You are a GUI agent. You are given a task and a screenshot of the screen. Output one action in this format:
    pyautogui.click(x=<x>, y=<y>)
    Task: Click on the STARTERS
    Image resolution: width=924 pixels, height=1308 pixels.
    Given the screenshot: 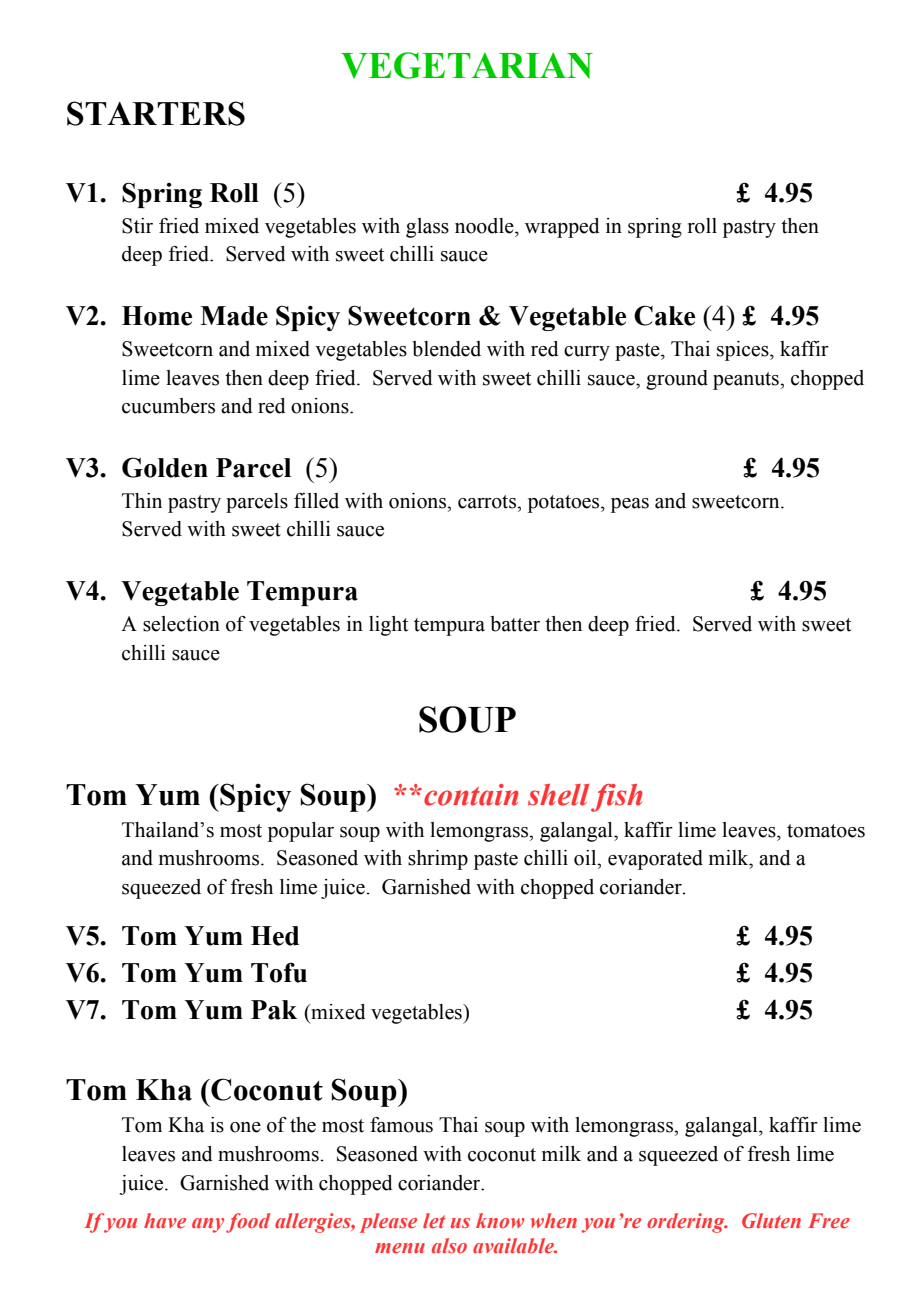 What is the action you would take?
    pyautogui.click(x=156, y=113)
